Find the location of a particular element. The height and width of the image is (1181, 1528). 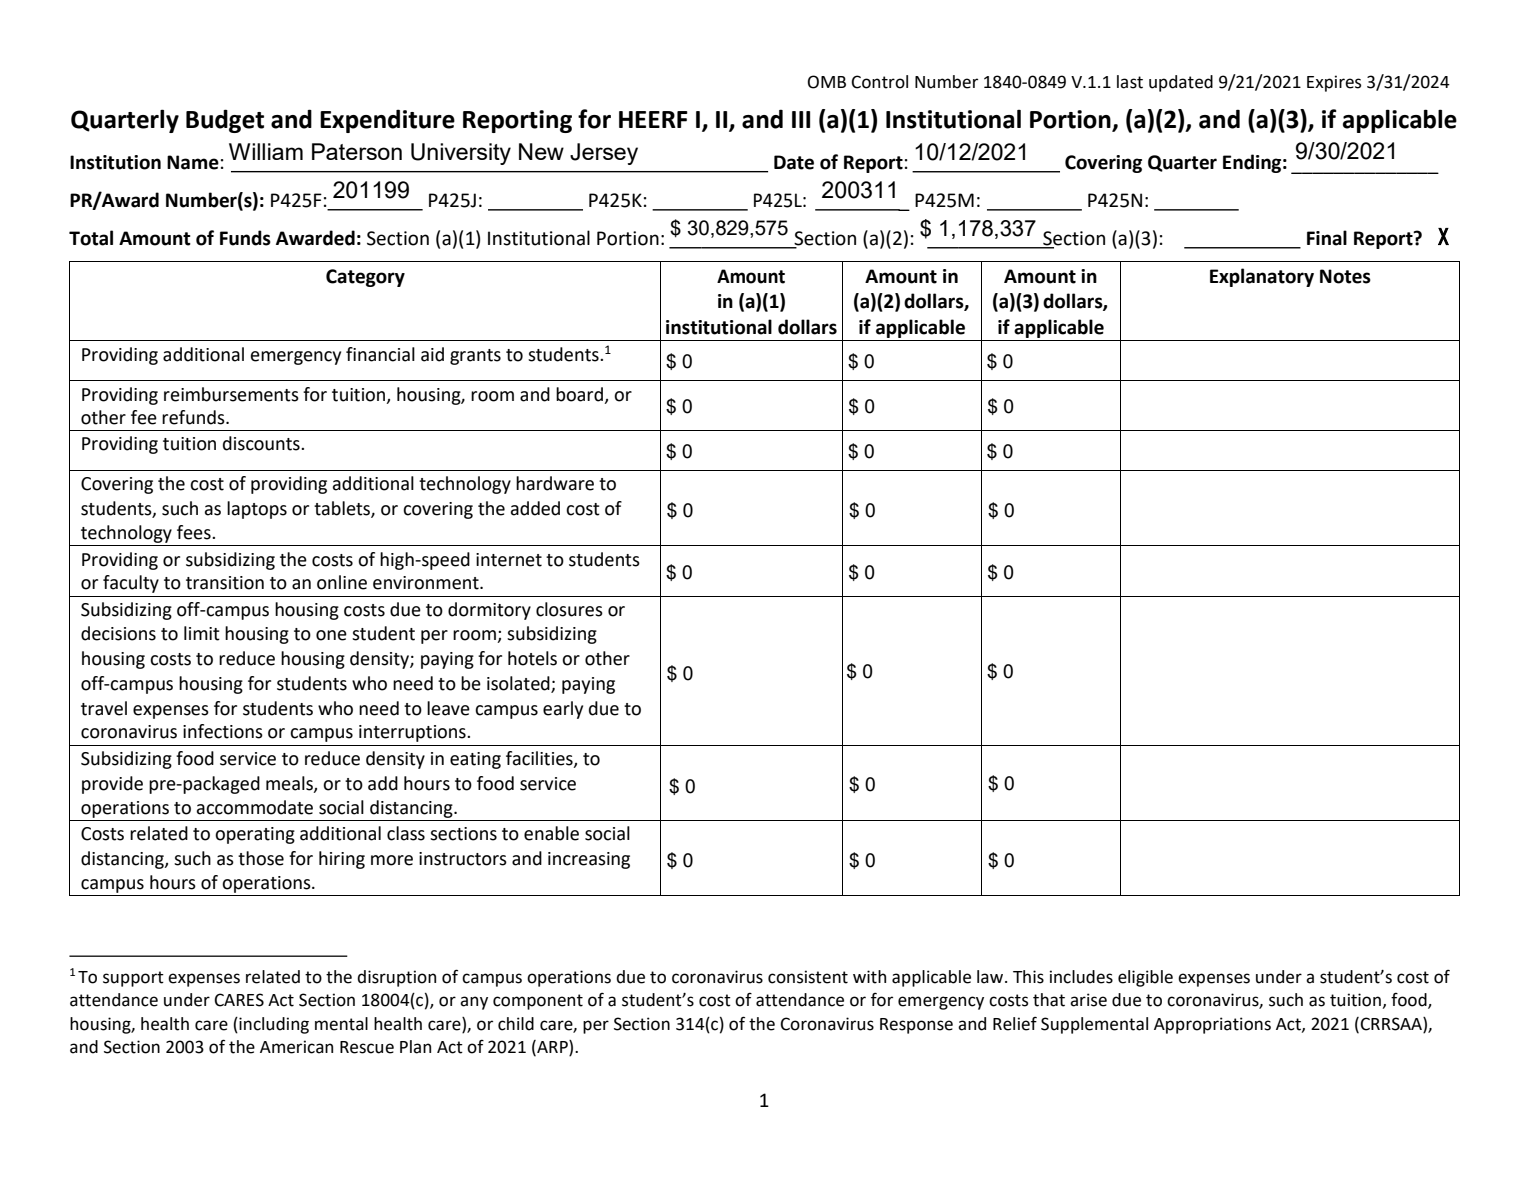

Appropriations is located at coordinates (1212, 1025).
